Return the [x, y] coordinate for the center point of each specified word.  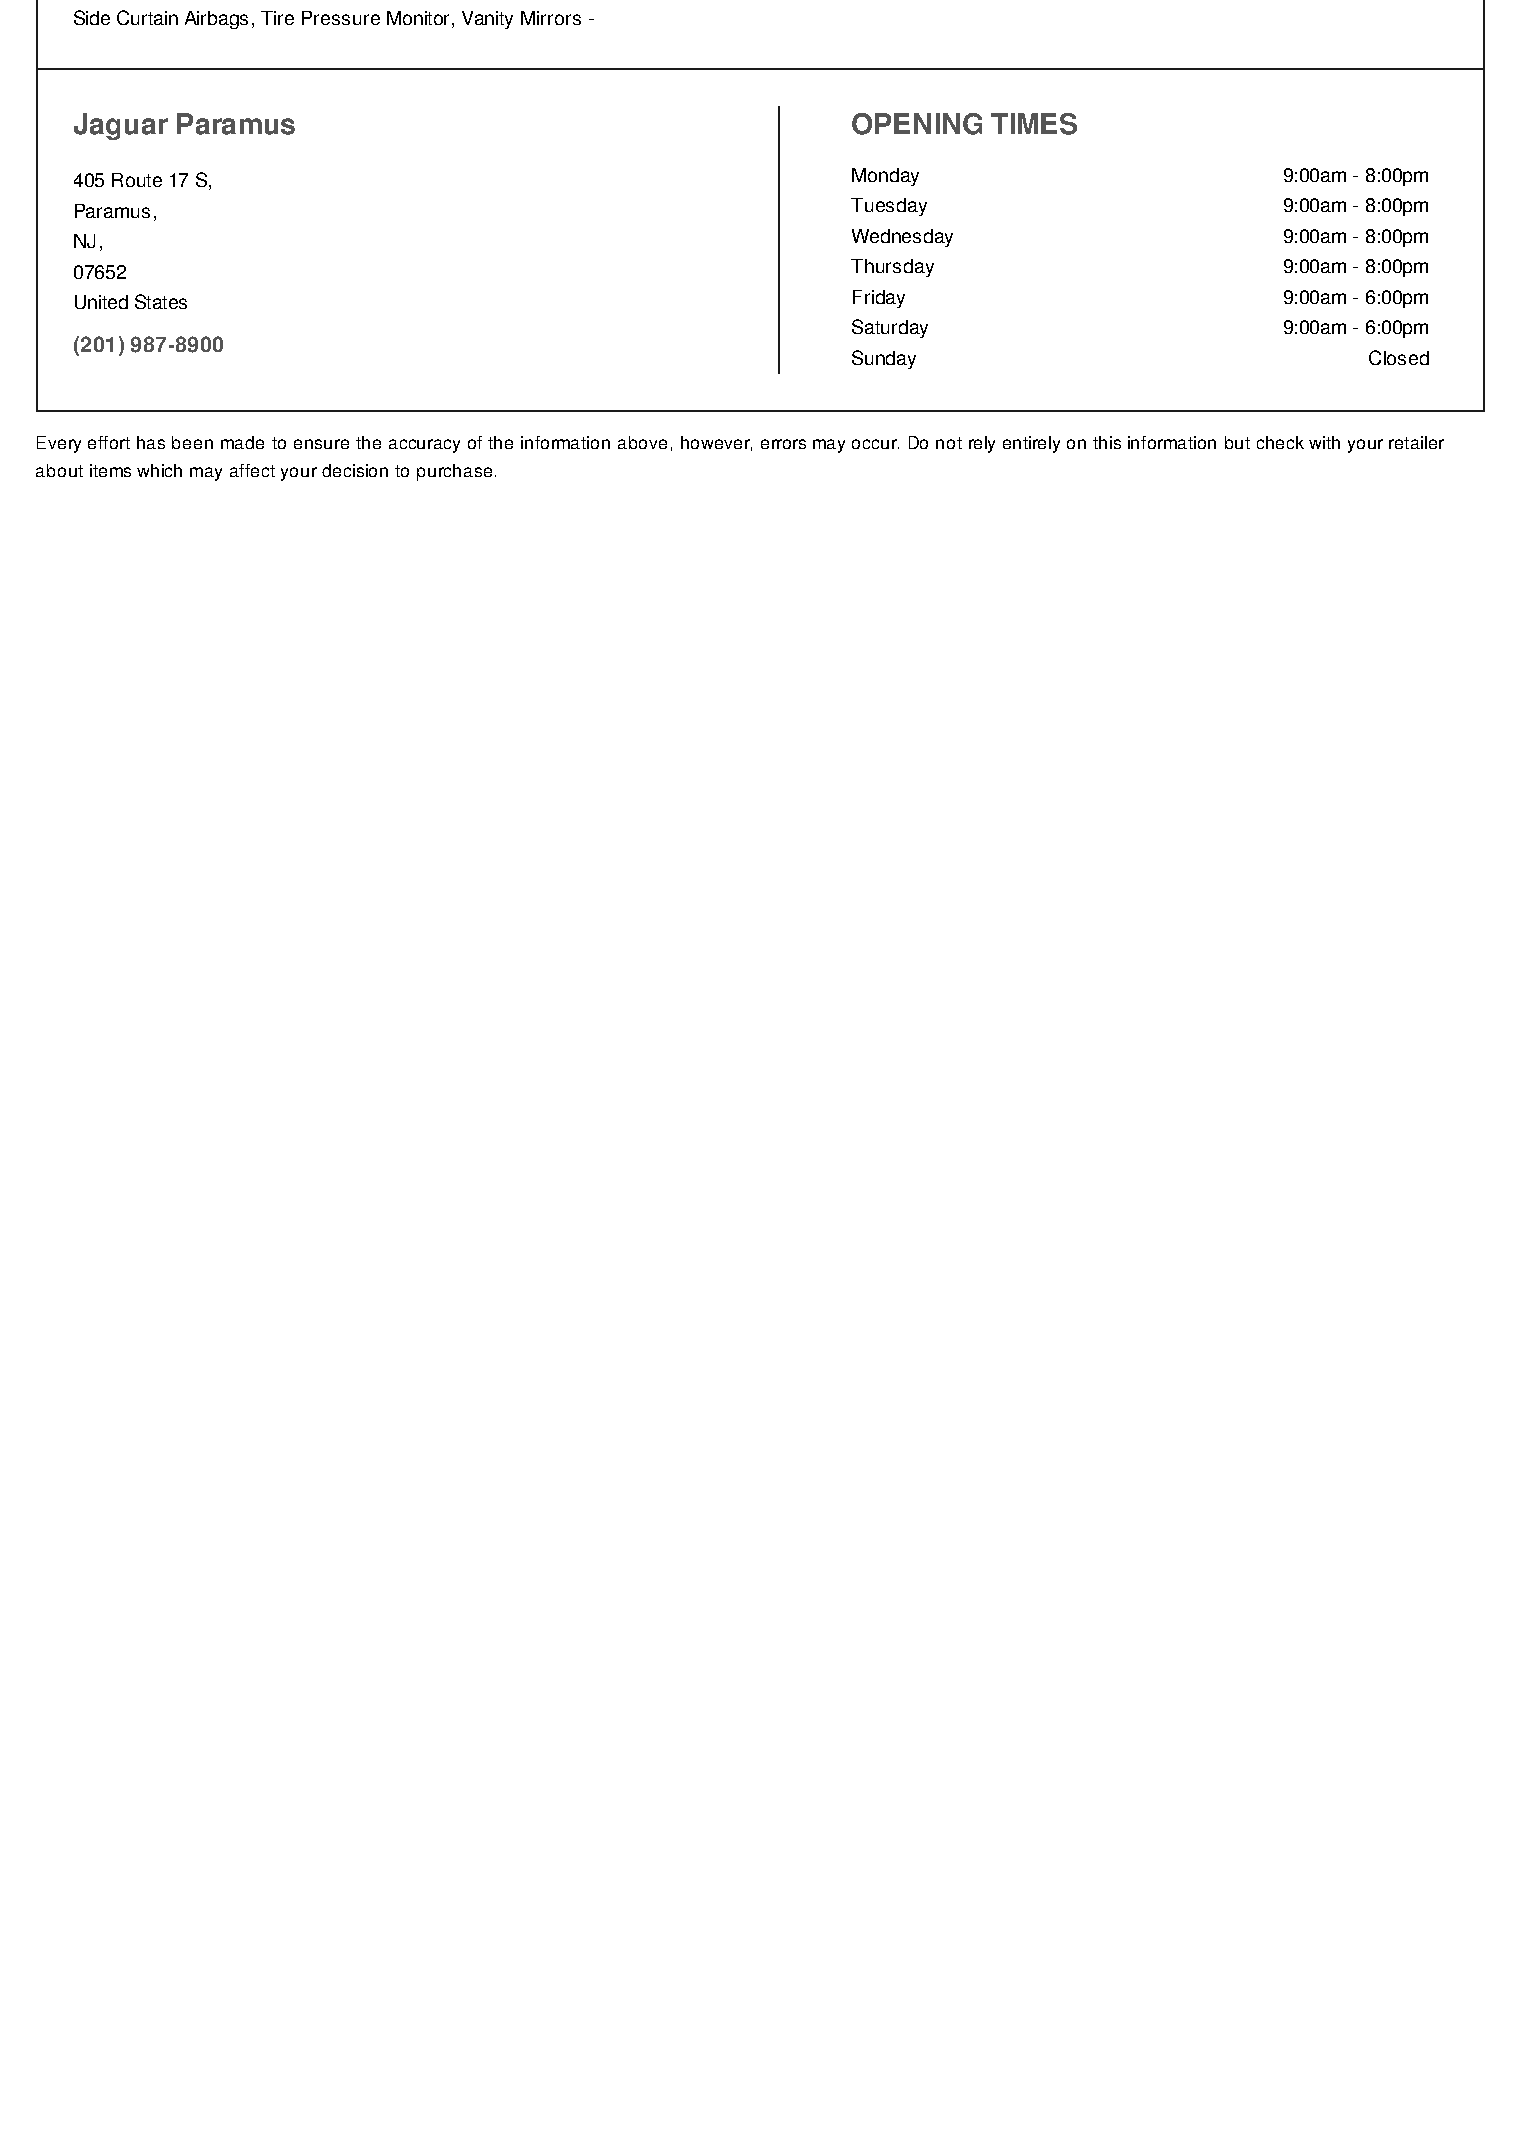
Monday [885, 177]
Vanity [487, 20]
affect [252, 470]
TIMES [1034, 124]
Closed [1399, 357]
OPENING [917, 124]
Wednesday [902, 238]
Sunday [884, 359]
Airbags [216, 20]
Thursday [892, 268]
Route [137, 180]
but [1237, 442]
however [716, 443]
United [101, 302]
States [161, 301]
